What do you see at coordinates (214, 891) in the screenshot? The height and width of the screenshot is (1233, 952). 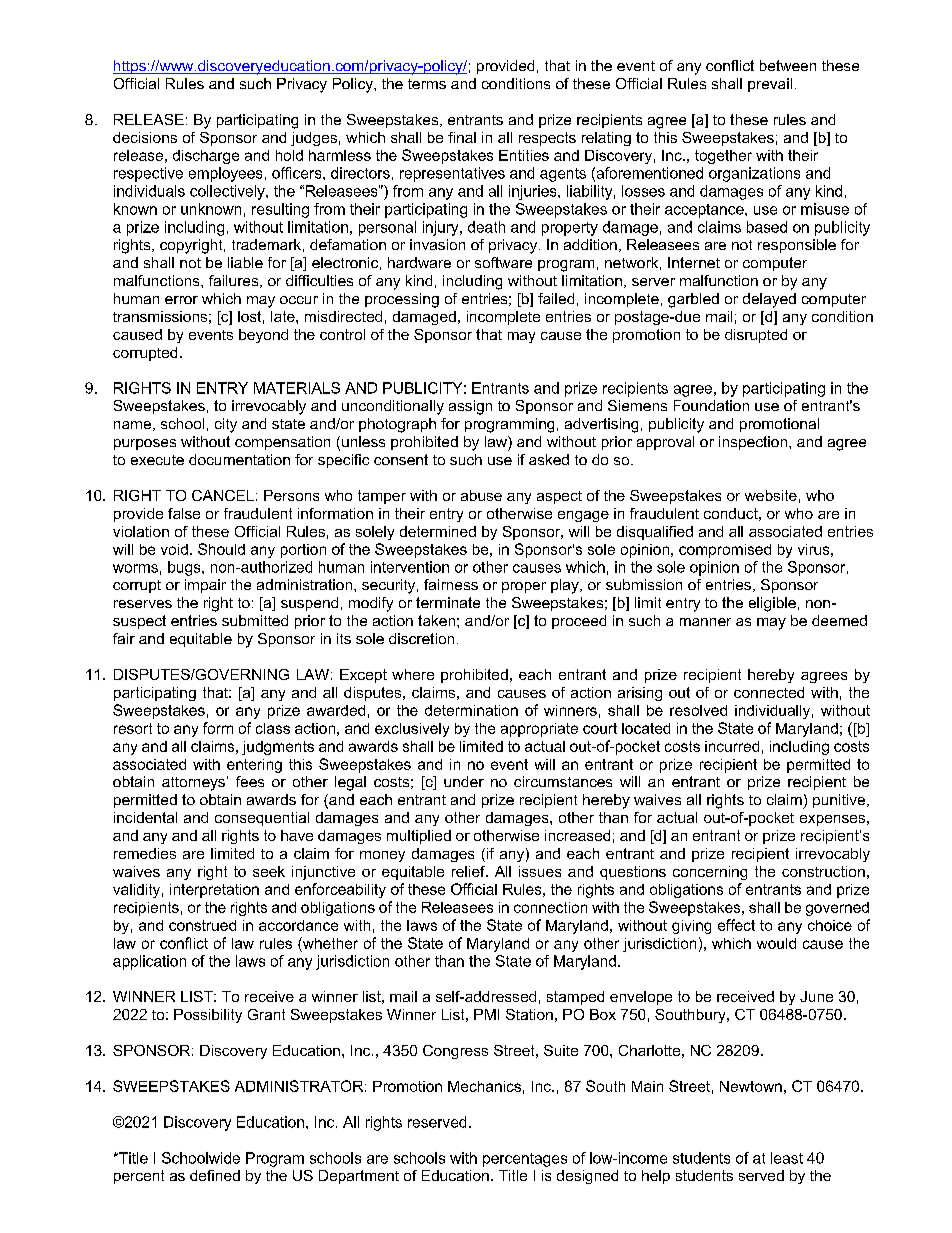 I see `interpretation` at bounding box center [214, 891].
